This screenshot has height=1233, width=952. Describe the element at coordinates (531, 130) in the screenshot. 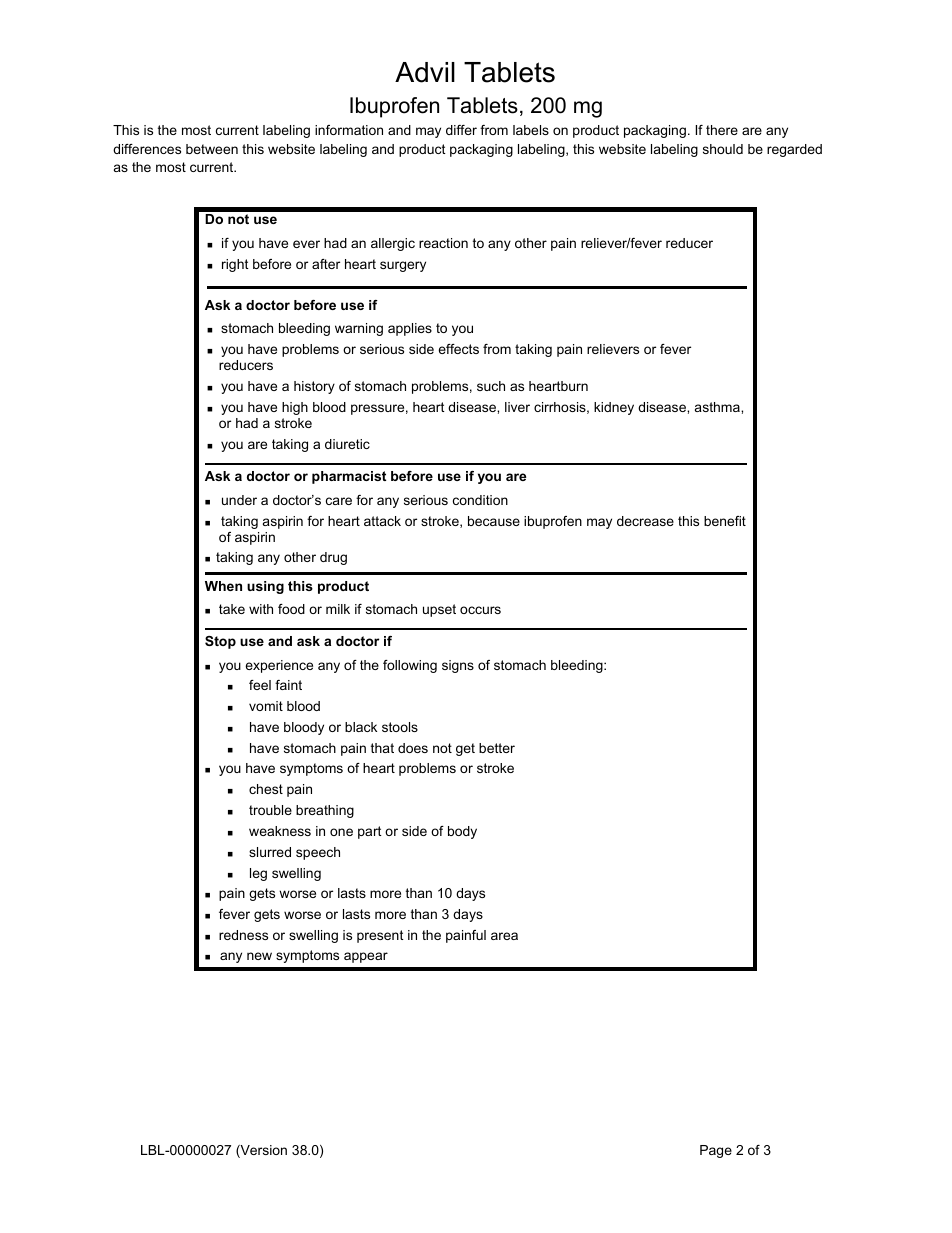

I see `labels` at that location.
